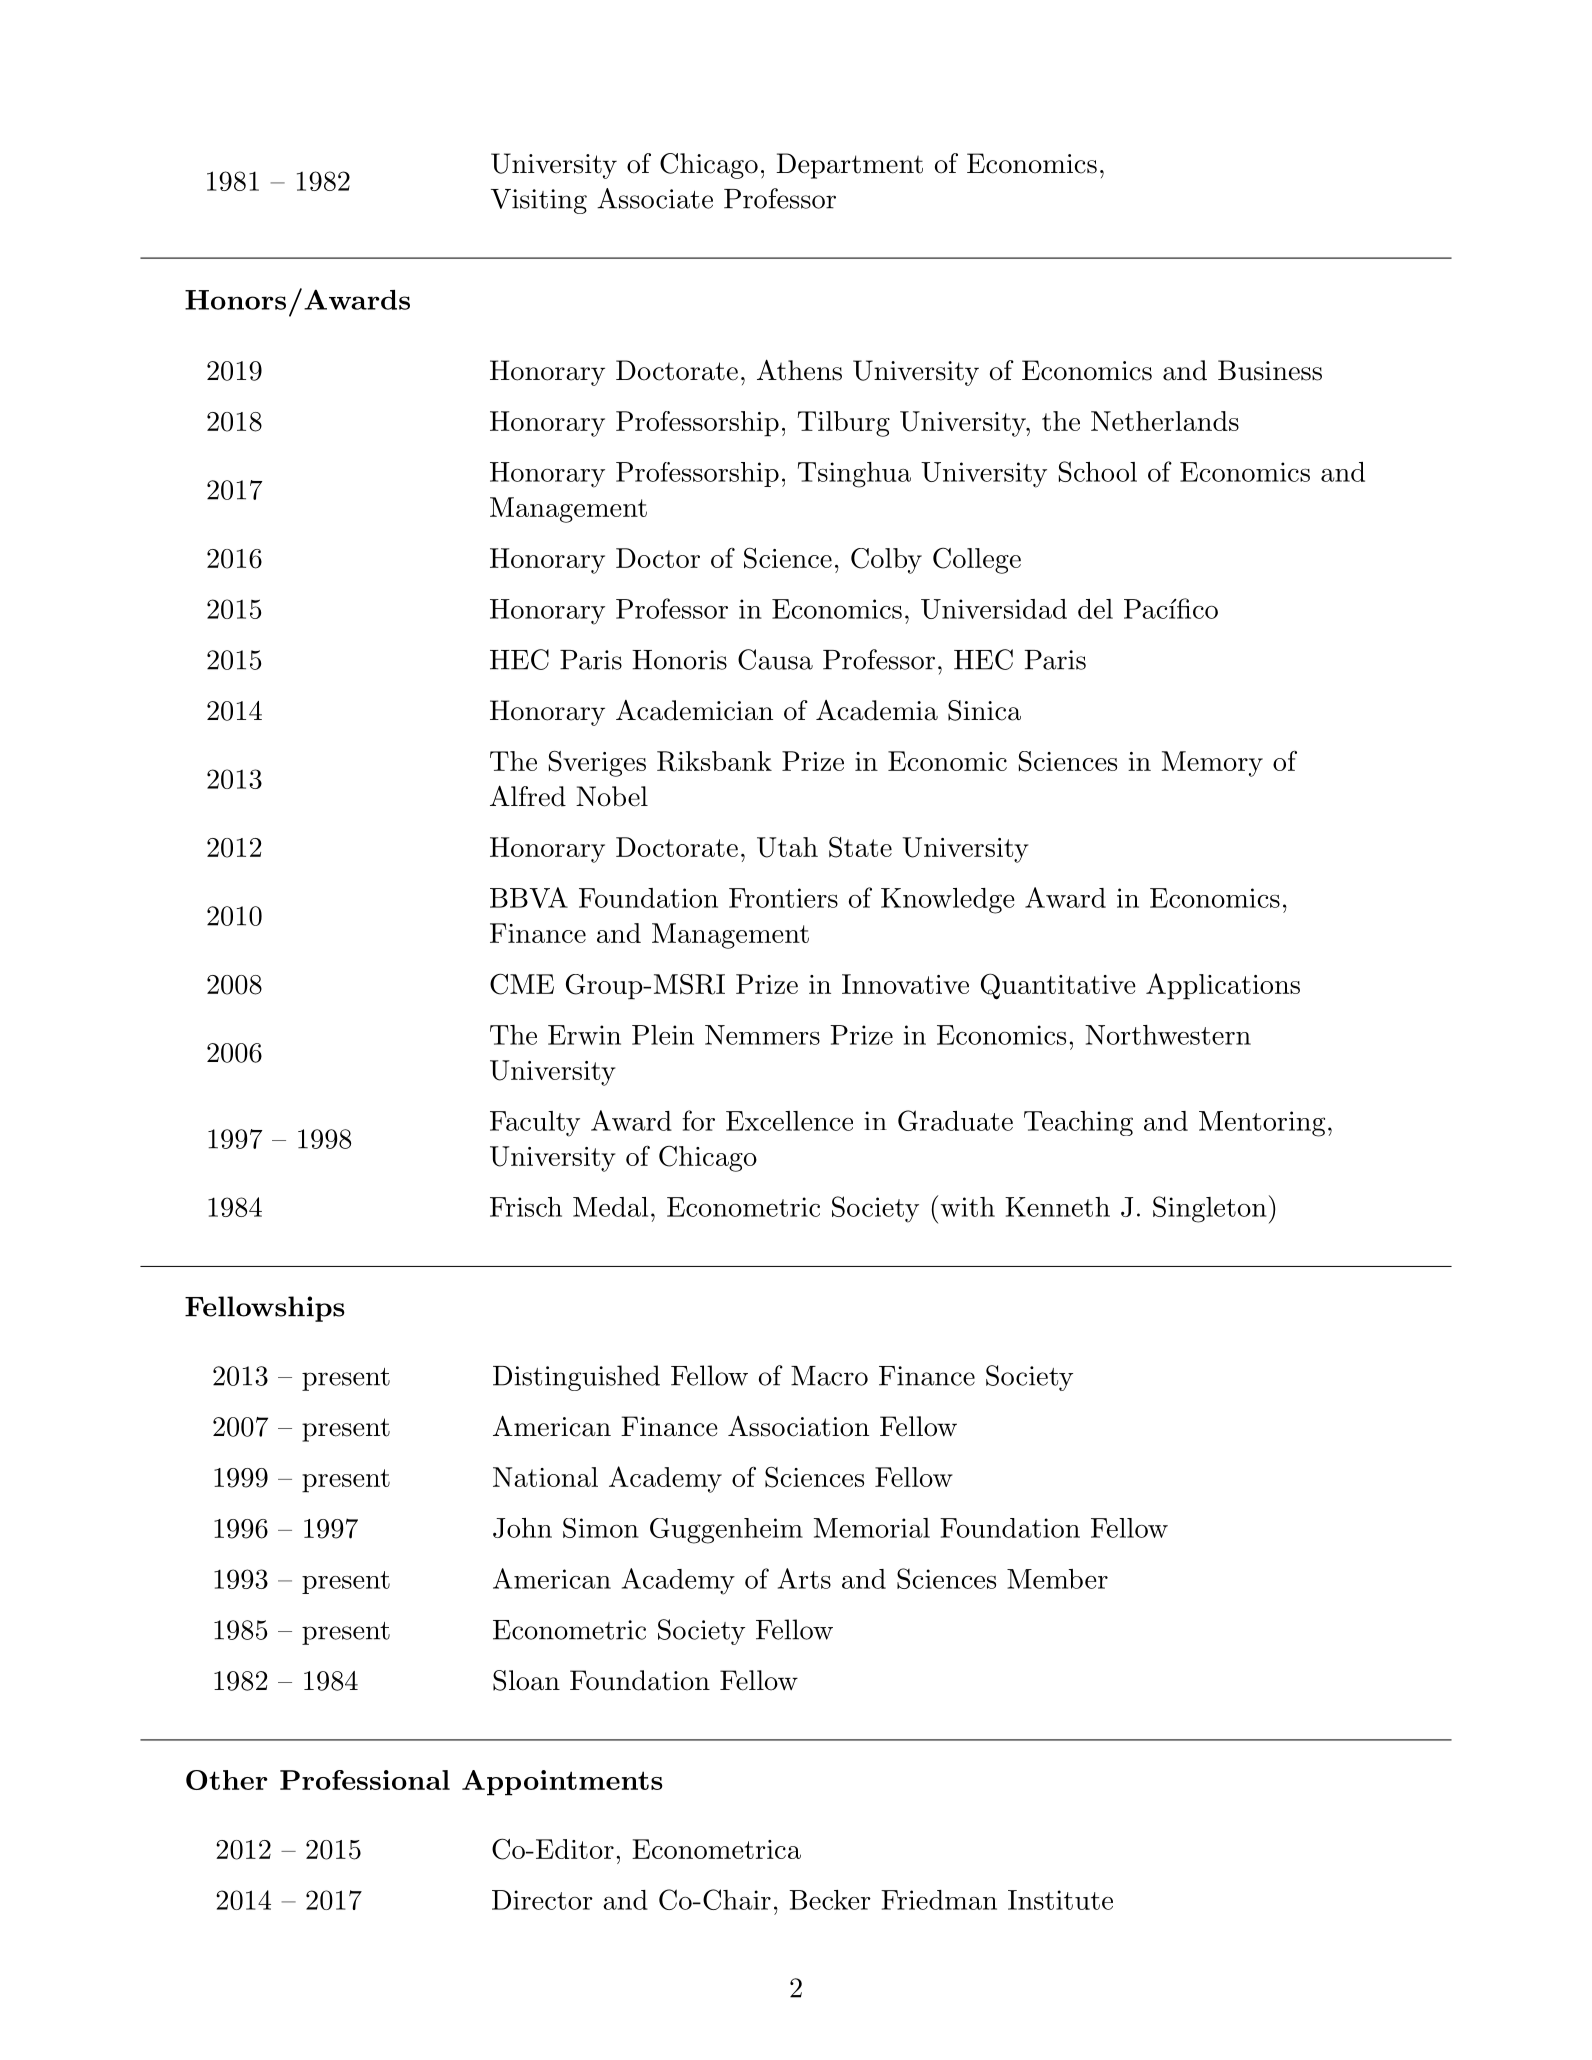 This document has width=1592, height=2060. Describe the element at coordinates (365, 1780) in the document. I see `Professional` at that location.
